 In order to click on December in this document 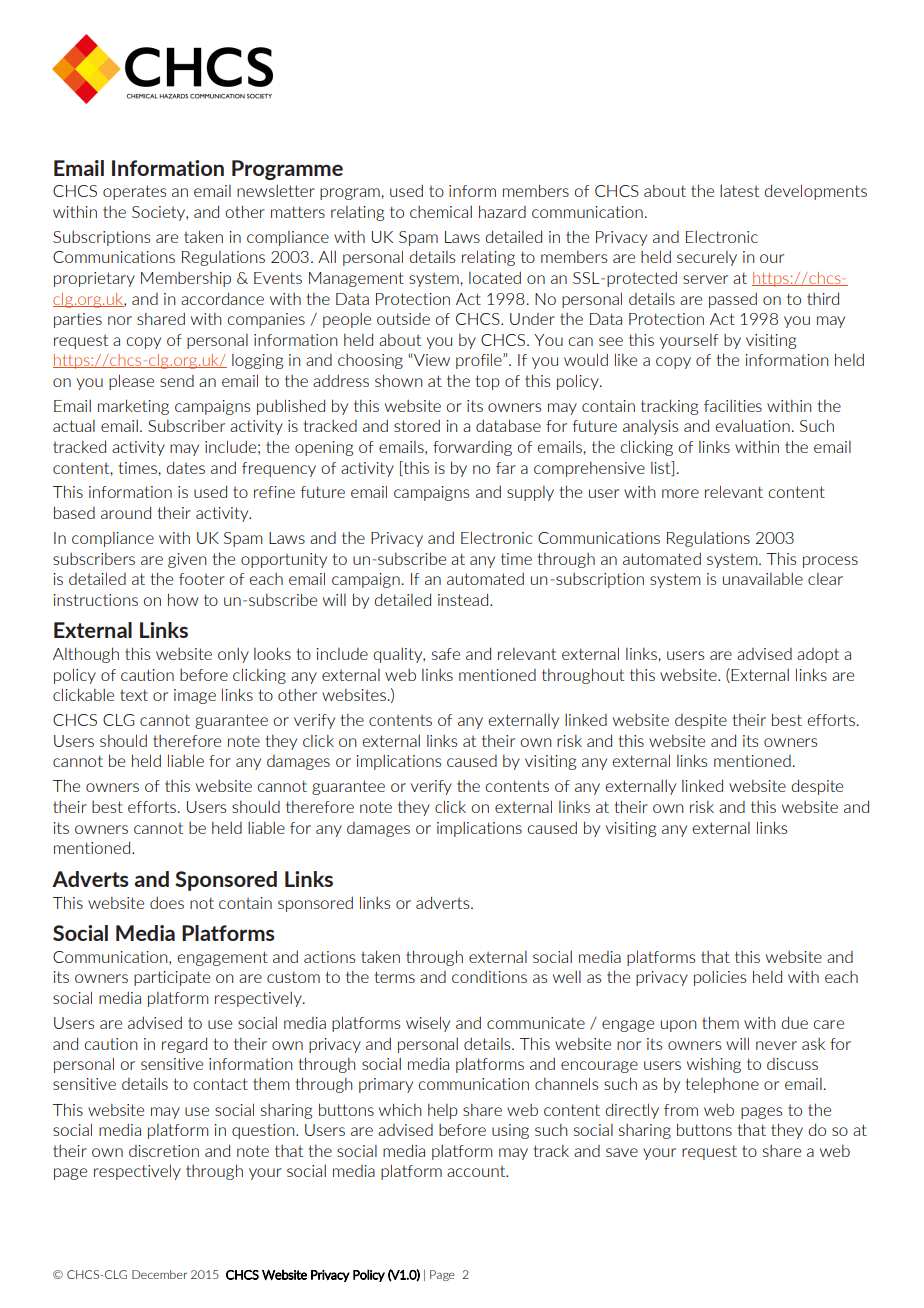, I will do `click(159, 1274)`.
